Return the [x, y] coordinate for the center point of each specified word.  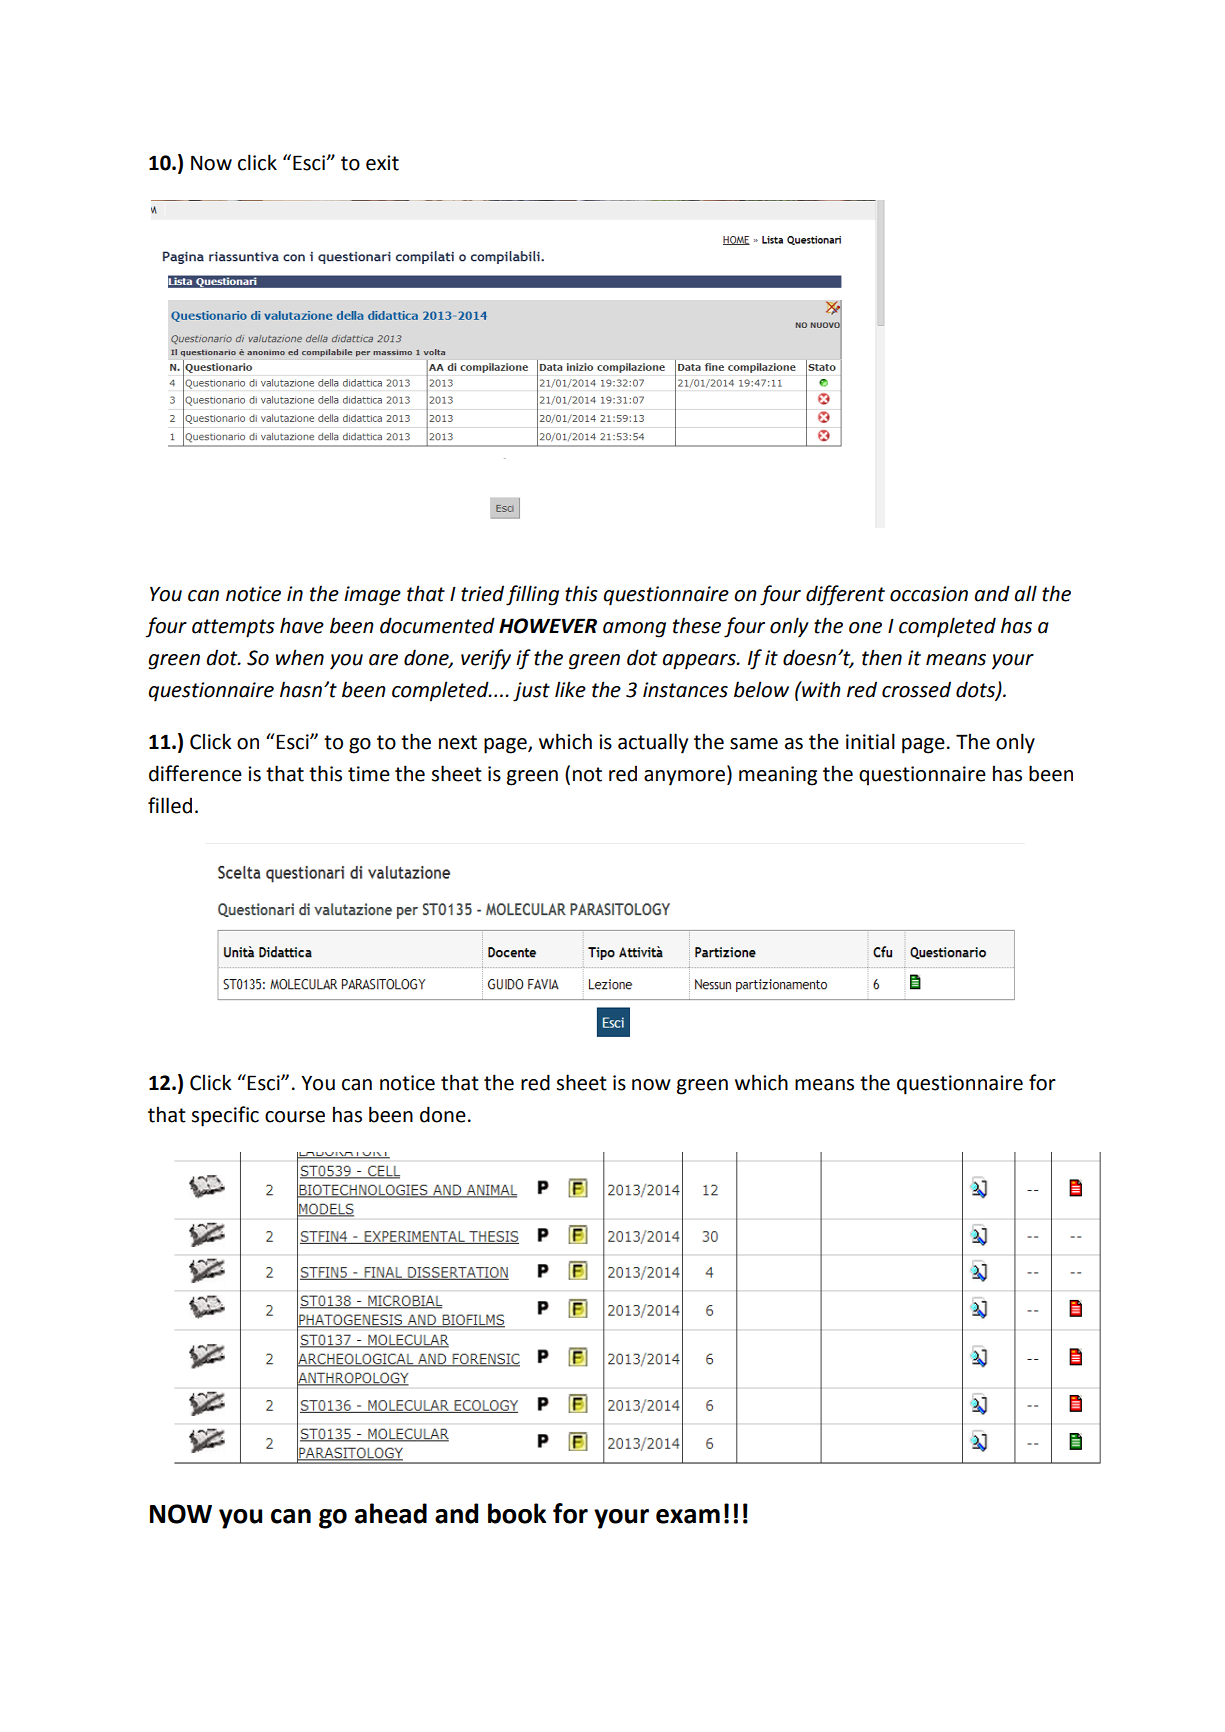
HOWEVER [548, 626]
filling [532, 595]
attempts [233, 628]
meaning [778, 776]
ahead [391, 1513]
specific [225, 1116]
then [882, 657]
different [845, 595]
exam [688, 1516]
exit [382, 163]
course [295, 1117]
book [517, 1513]
